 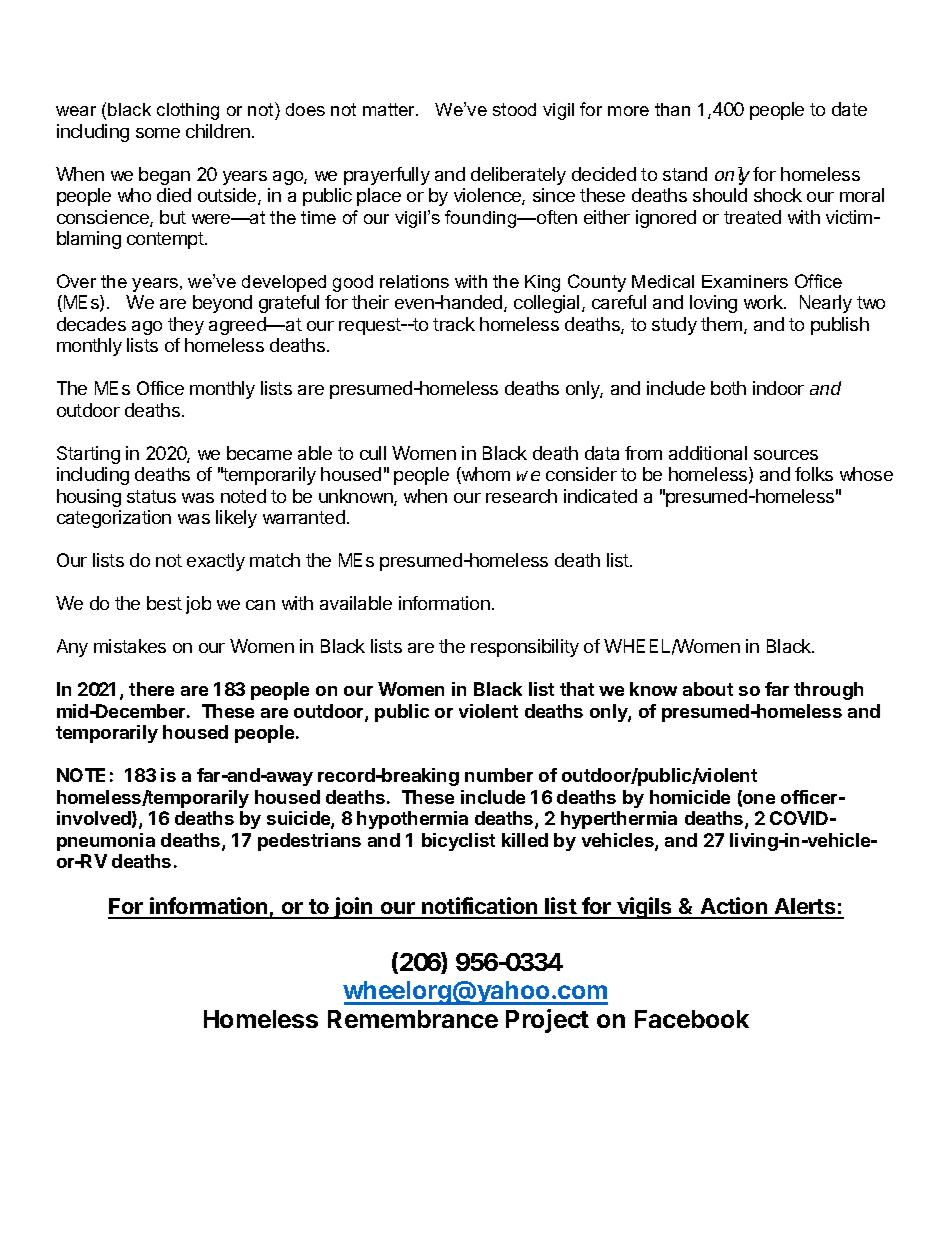 I want to click on Starting, so click(x=88, y=455).
